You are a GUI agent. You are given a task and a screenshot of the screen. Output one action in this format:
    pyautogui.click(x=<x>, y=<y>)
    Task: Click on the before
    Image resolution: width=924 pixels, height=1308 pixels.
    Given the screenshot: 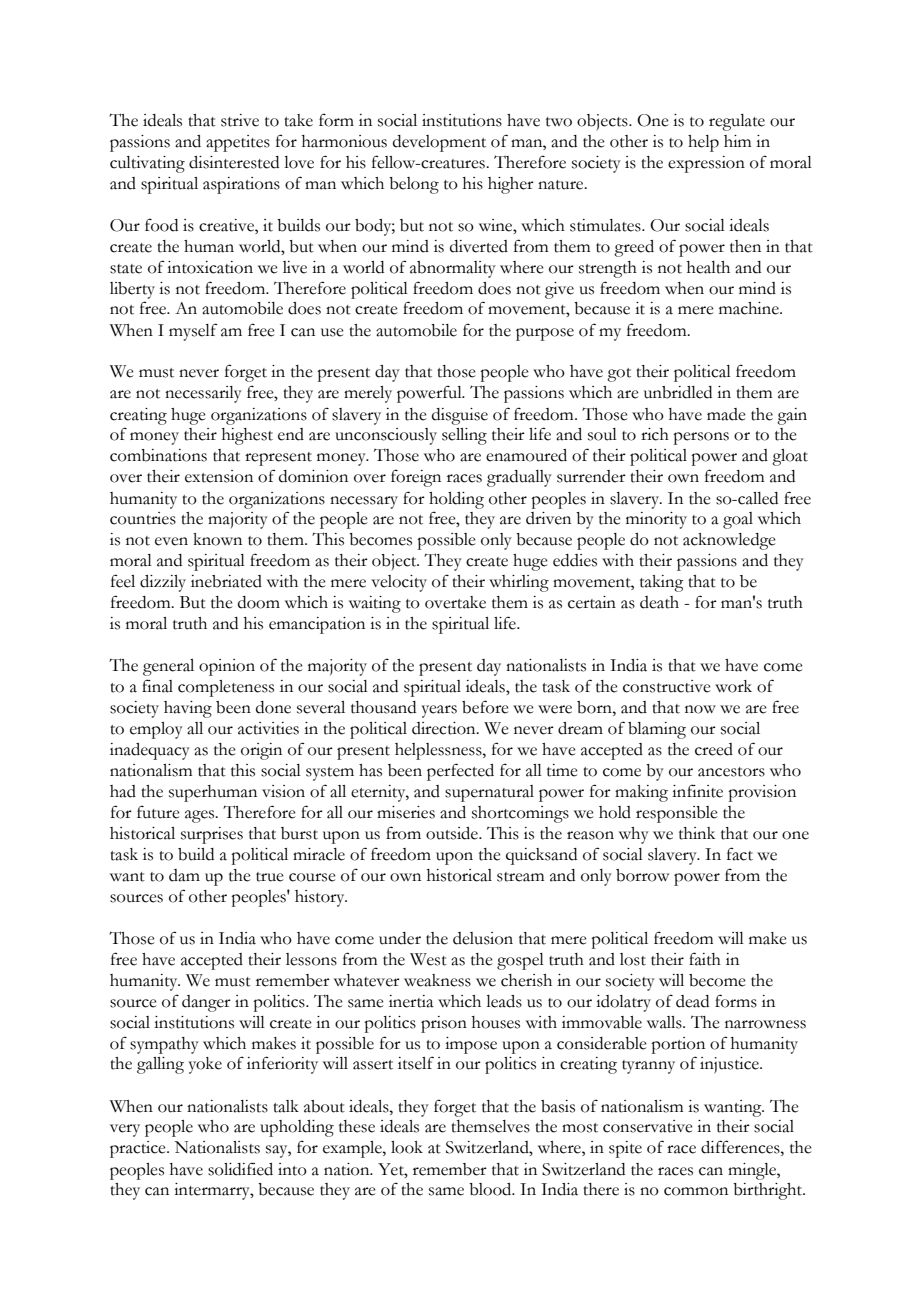 What is the action you would take?
    pyautogui.click(x=485, y=707)
